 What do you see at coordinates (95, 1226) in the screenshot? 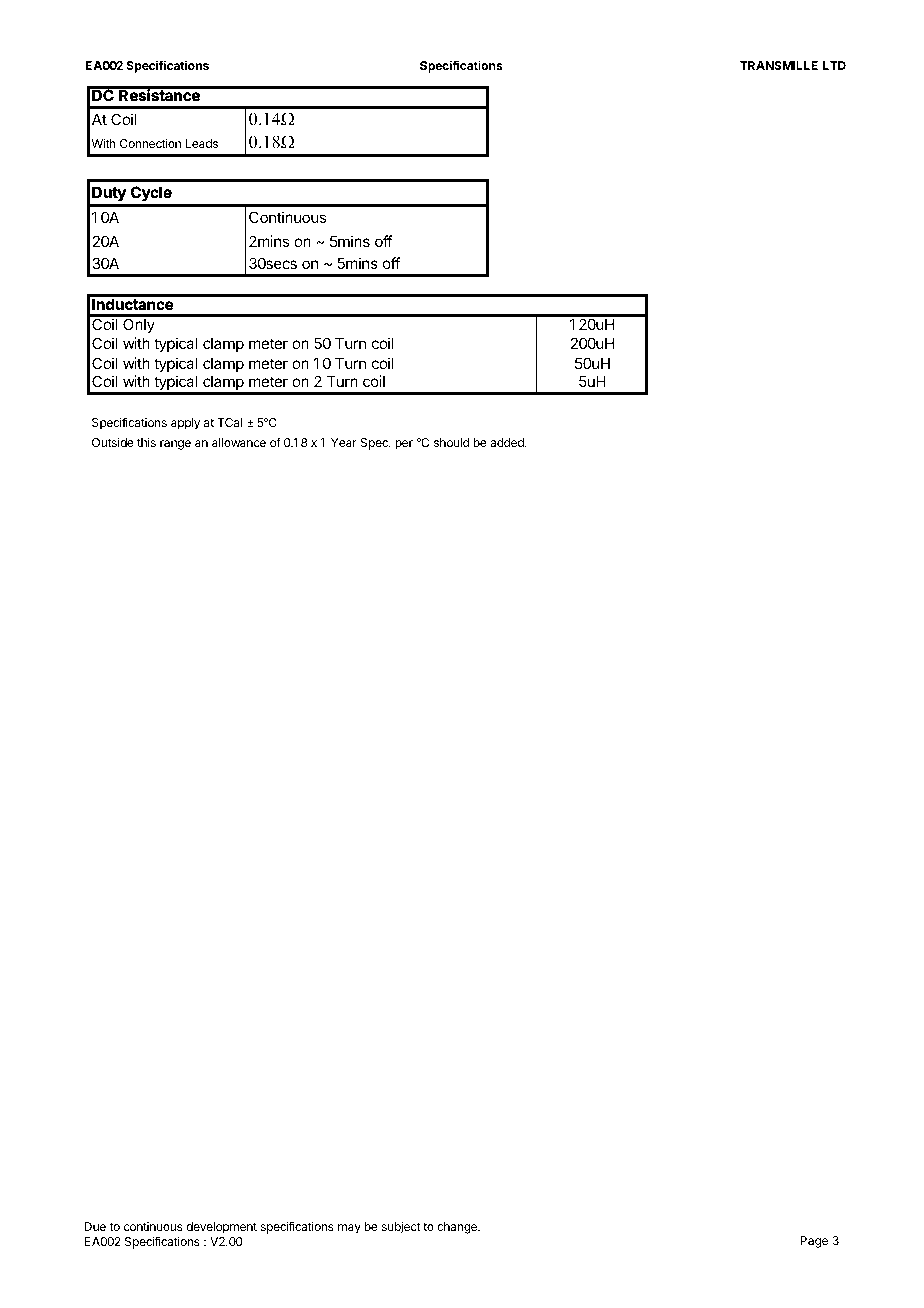
I see `Due` at bounding box center [95, 1226].
